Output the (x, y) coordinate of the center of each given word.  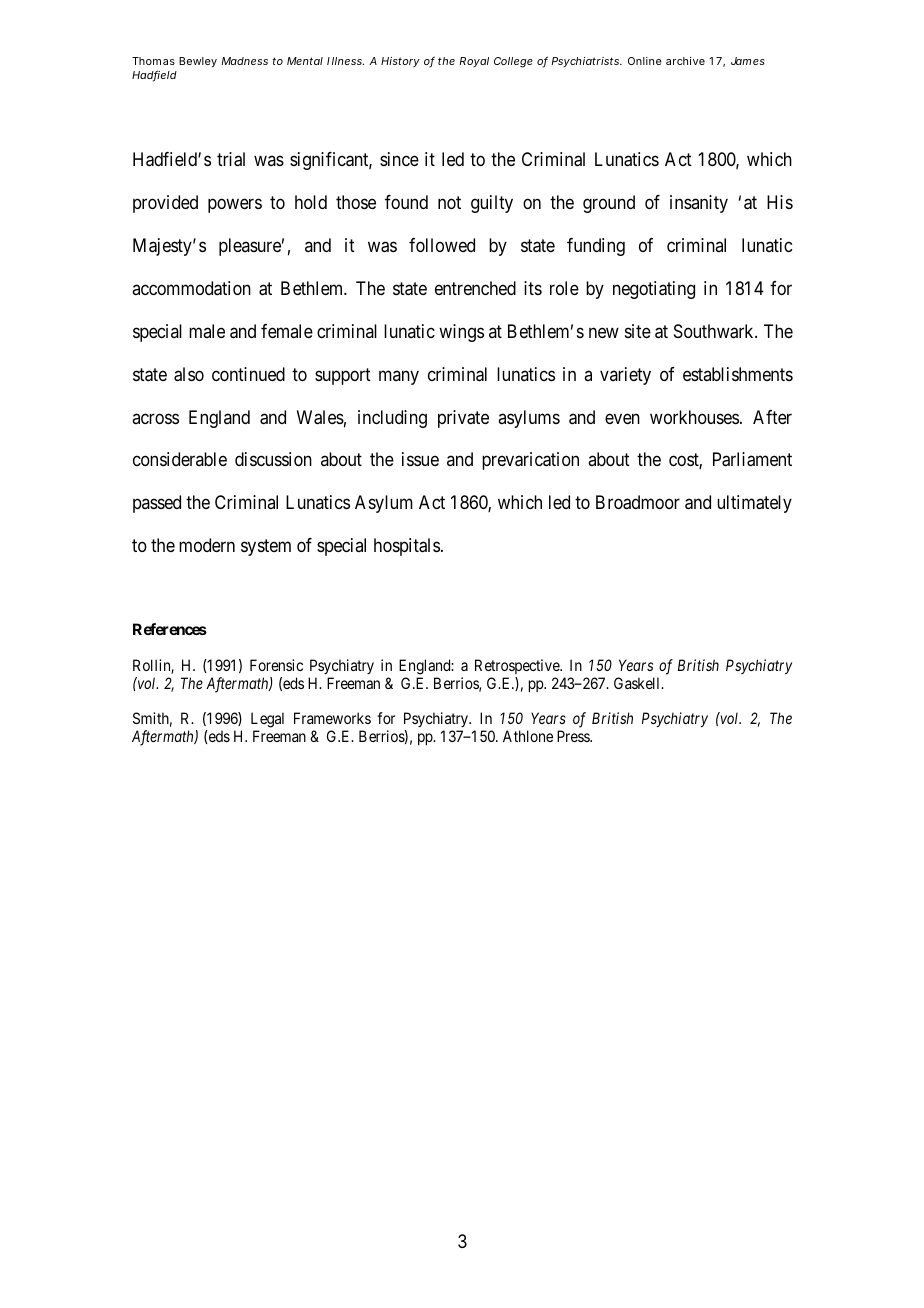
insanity (699, 204)
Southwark (715, 331)
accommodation (191, 288)
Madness (244, 61)
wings (461, 333)
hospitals (407, 547)
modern (207, 545)
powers (235, 206)
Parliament (752, 459)
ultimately (754, 504)
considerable (180, 459)
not (449, 203)
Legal (267, 721)
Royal (474, 62)
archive (685, 61)
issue (420, 459)
